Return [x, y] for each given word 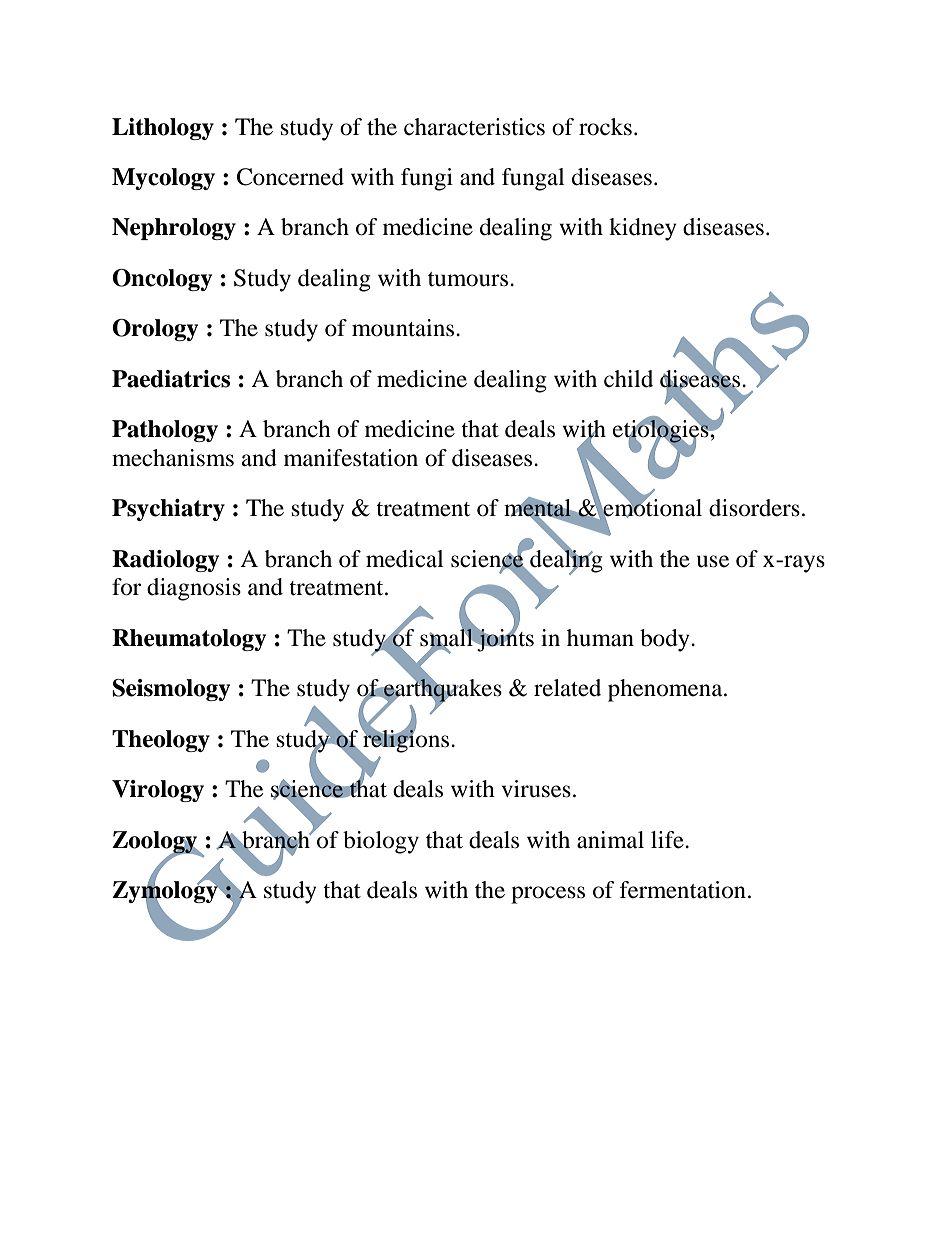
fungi [427, 179]
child [628, 379]
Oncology [162, 280]
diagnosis [194, 589]
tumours [469, 279]
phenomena [666, 690]
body [666, 640]
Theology [161, 741]
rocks [605, 127]
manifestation [351, 458]
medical [404, 559]
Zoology [156, 843]
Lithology [163, 129]
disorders [754, 508]
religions [406, 740]
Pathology [165, 431]
